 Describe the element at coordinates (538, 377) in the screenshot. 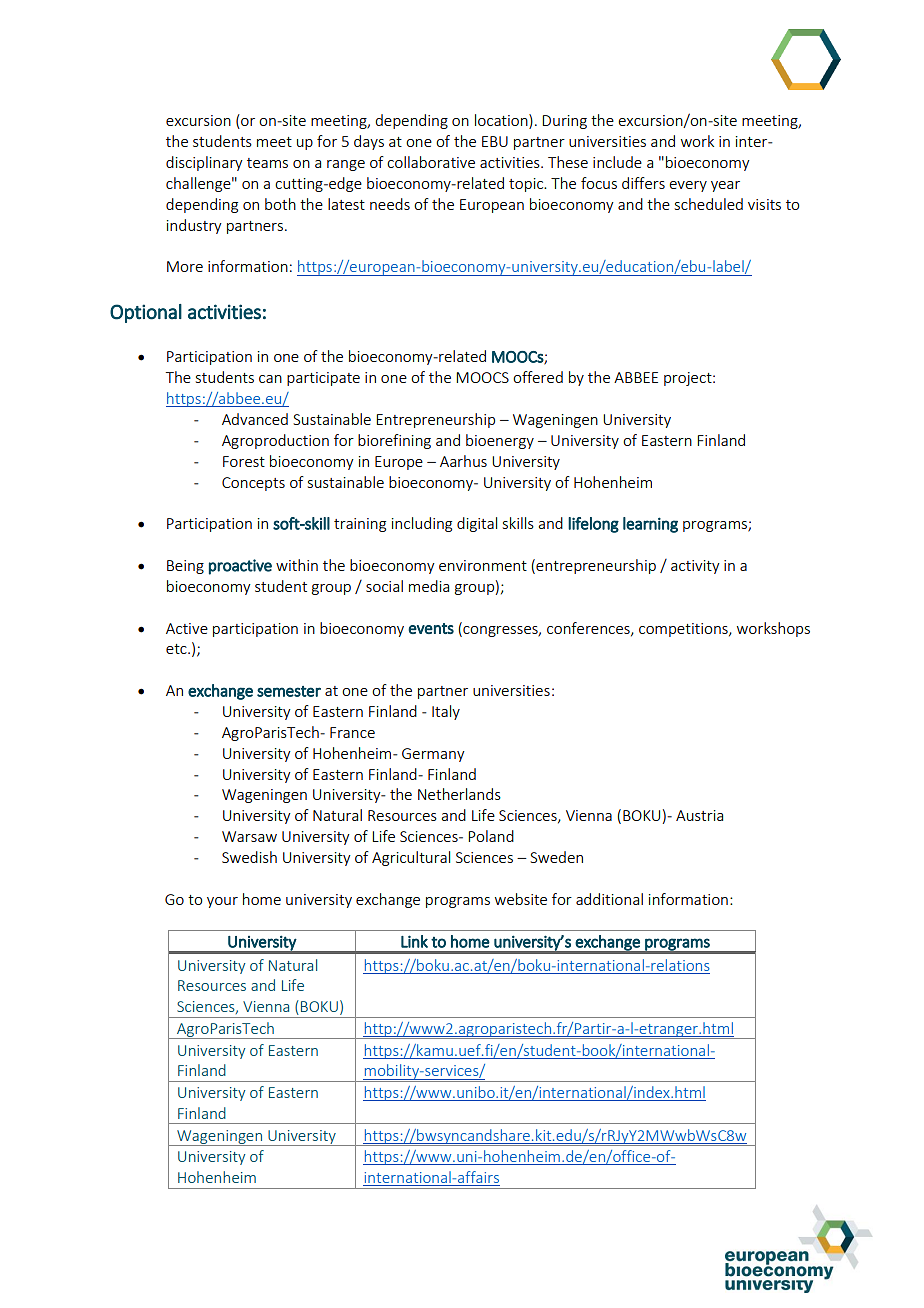

I see `offered` at that location.
